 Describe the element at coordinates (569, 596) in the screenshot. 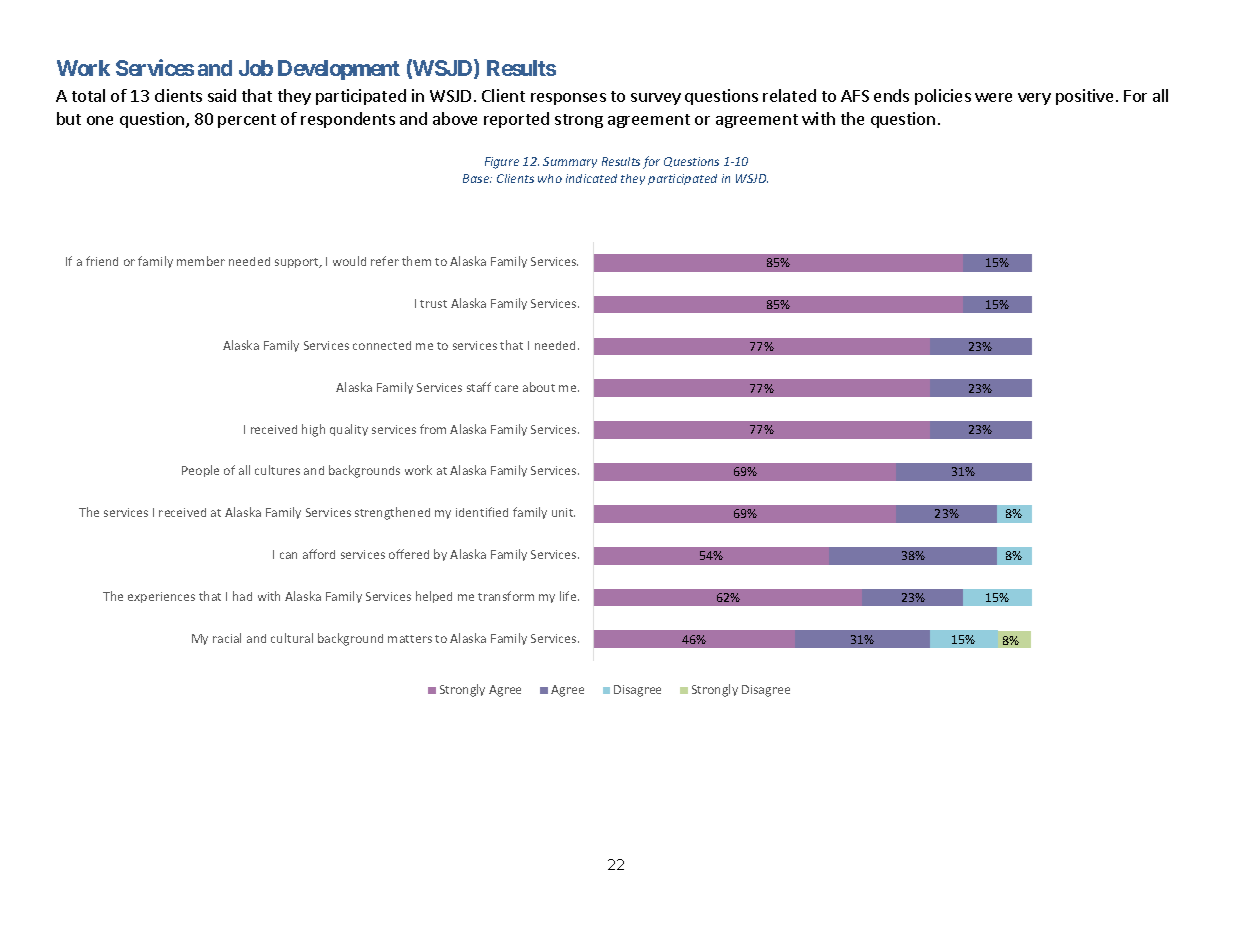

I see `life` at that location.
